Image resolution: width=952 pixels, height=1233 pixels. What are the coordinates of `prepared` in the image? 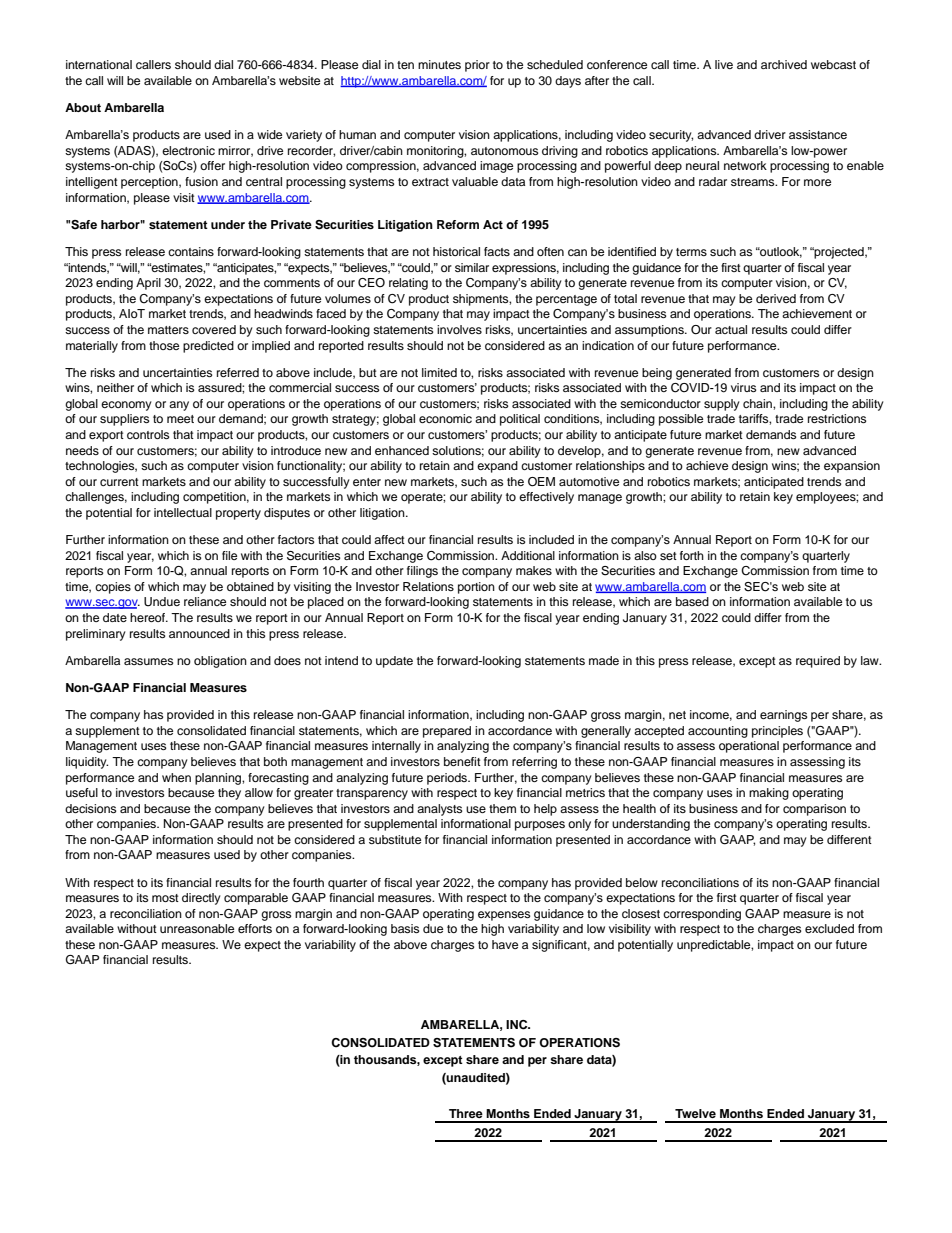 It's located at (447, 732).
